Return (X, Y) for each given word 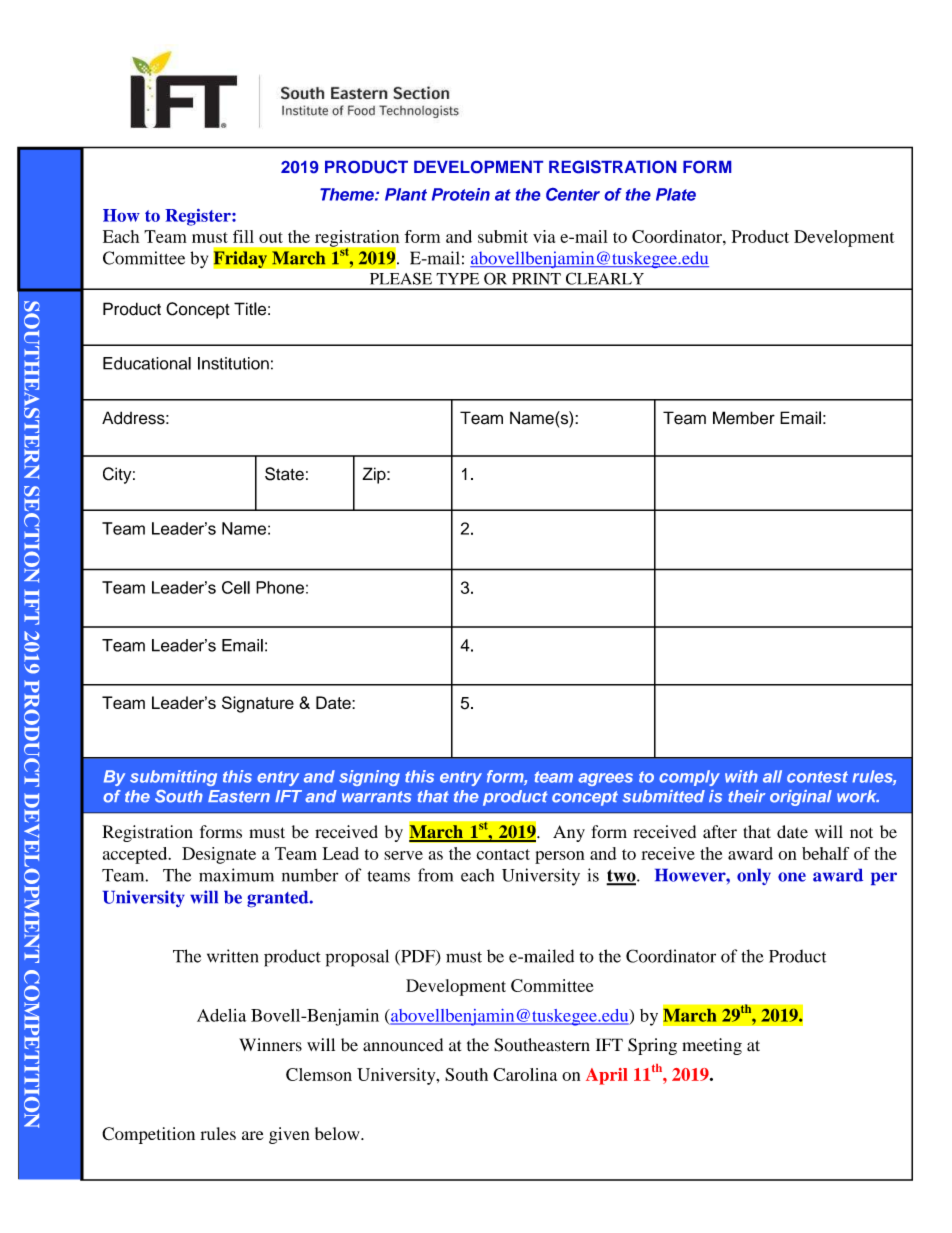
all (772, 776)
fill (243, 236)
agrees (605, 779)
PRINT (536, 279)
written (232, 956)
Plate (676, 194)
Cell (236, 587)
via (544, 236)
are (253, 1135)
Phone (280, 587)
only (754, 877)
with (741, 776)
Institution (233, 363)
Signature (258, 704)
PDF (418, 957)
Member (744, 418)
